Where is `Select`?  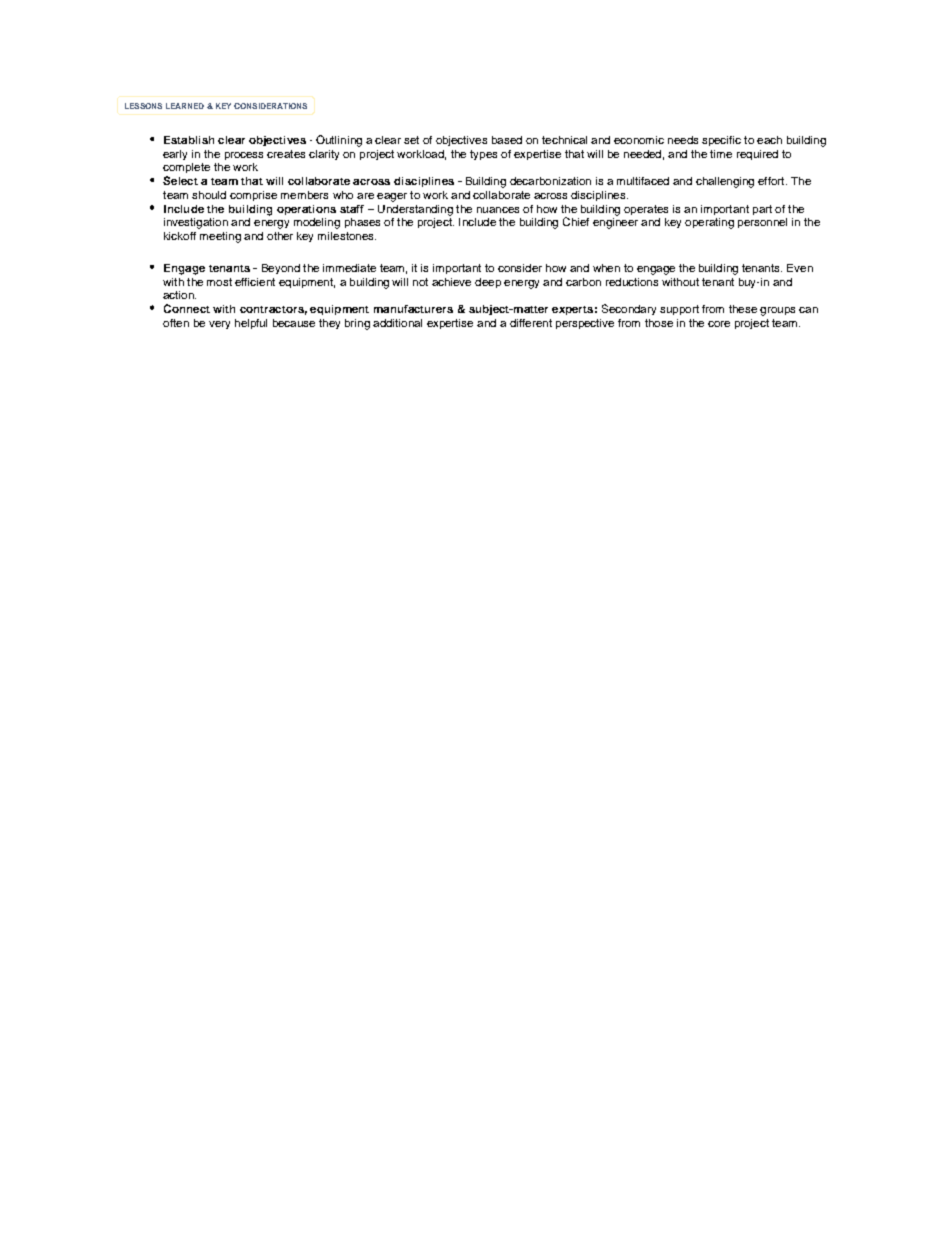 Select is located at coordinates (180, 180).
